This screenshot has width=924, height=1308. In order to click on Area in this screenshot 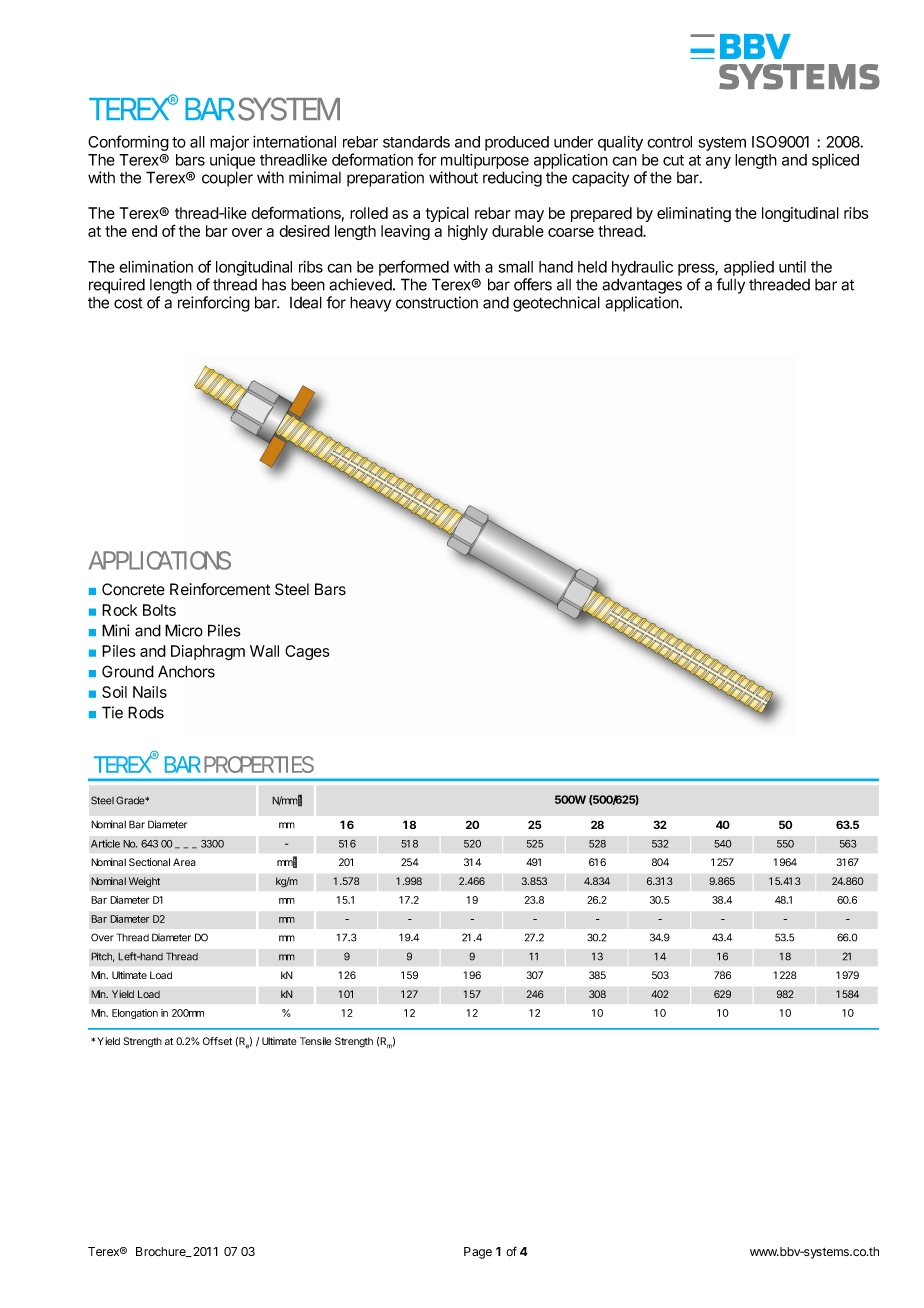, I will do `click(184, 862)`.
